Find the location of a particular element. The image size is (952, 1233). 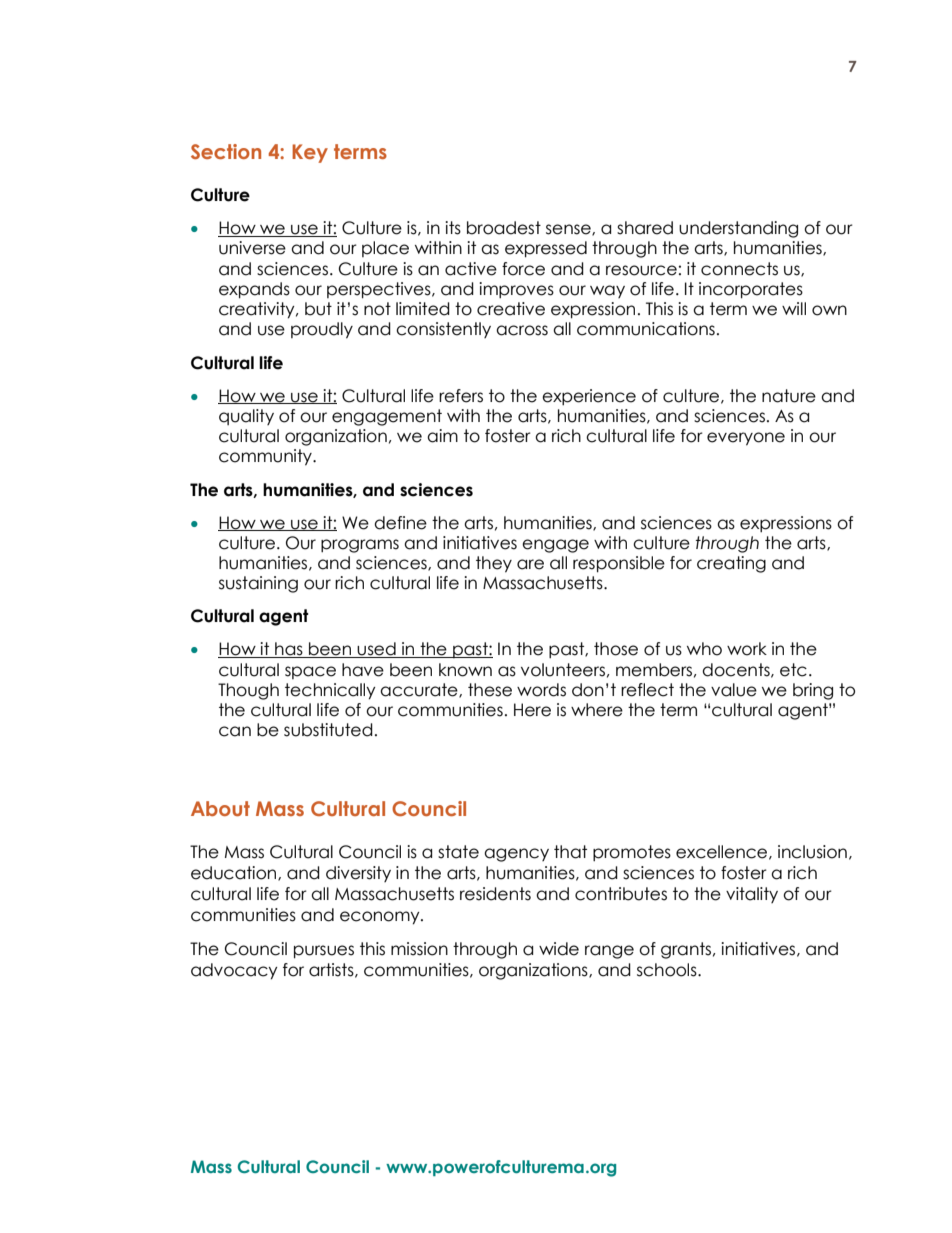

everyone is located at coordinates (746, 439).
